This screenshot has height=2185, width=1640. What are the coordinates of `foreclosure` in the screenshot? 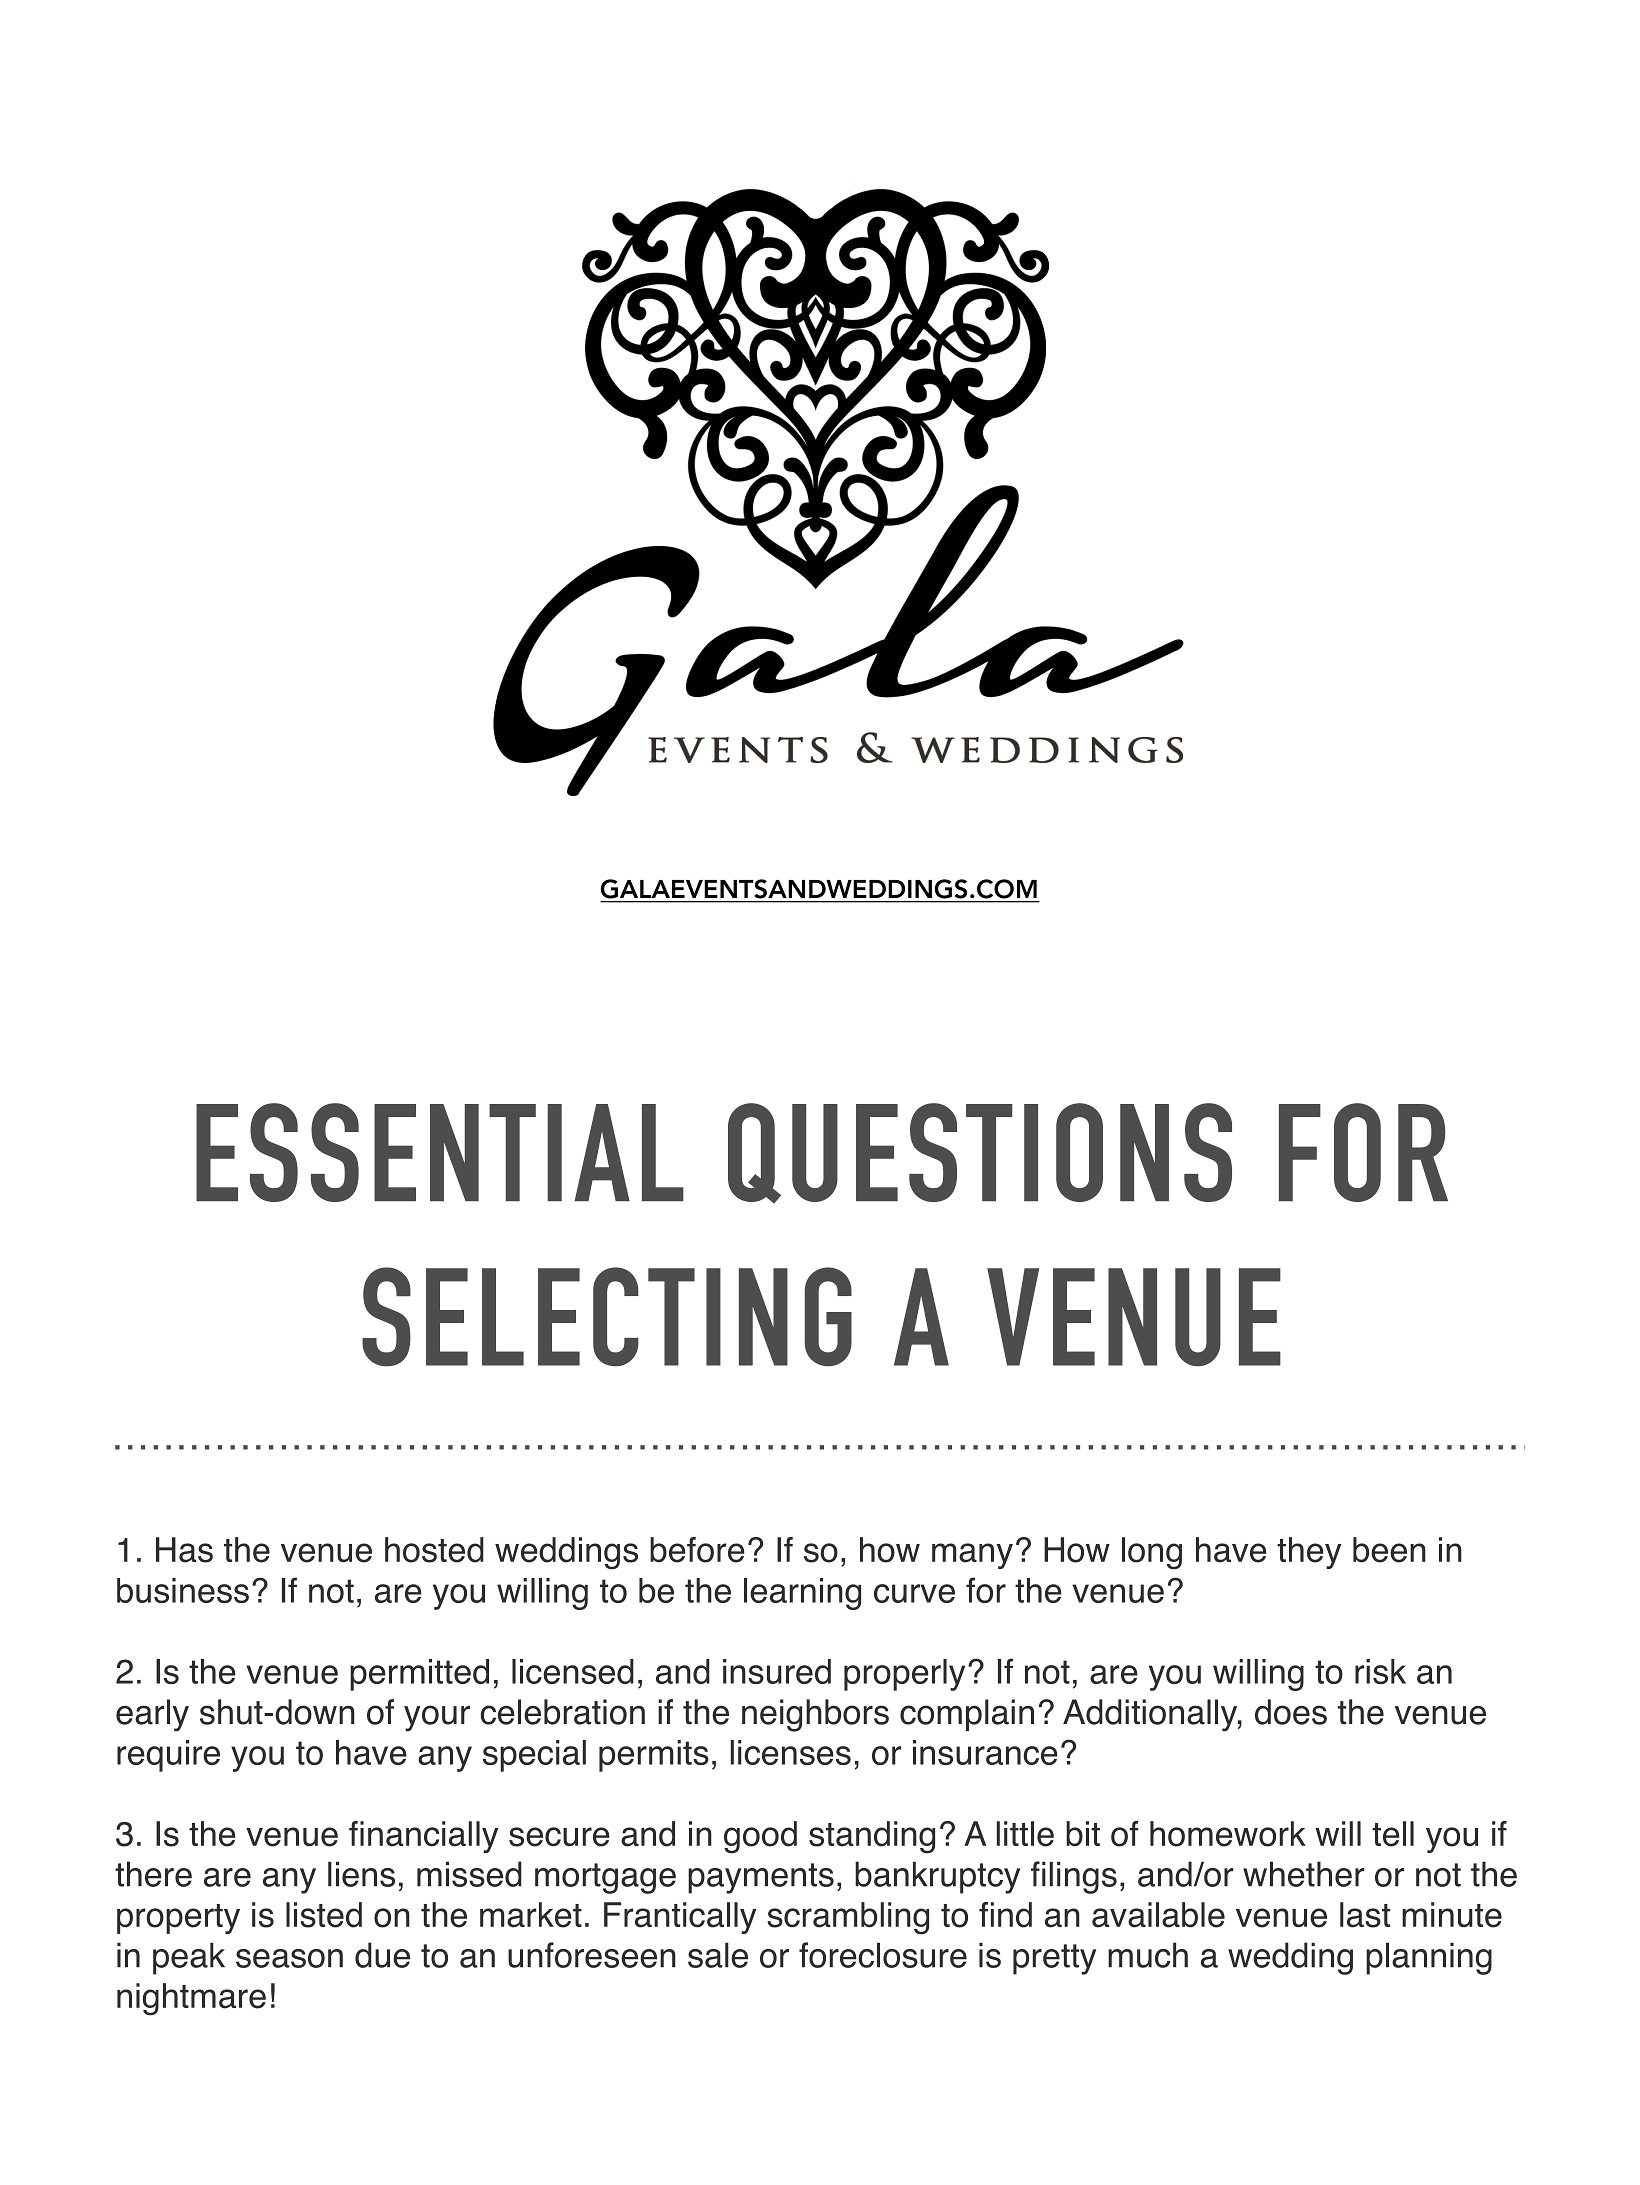 It's located at (883, 1955).
